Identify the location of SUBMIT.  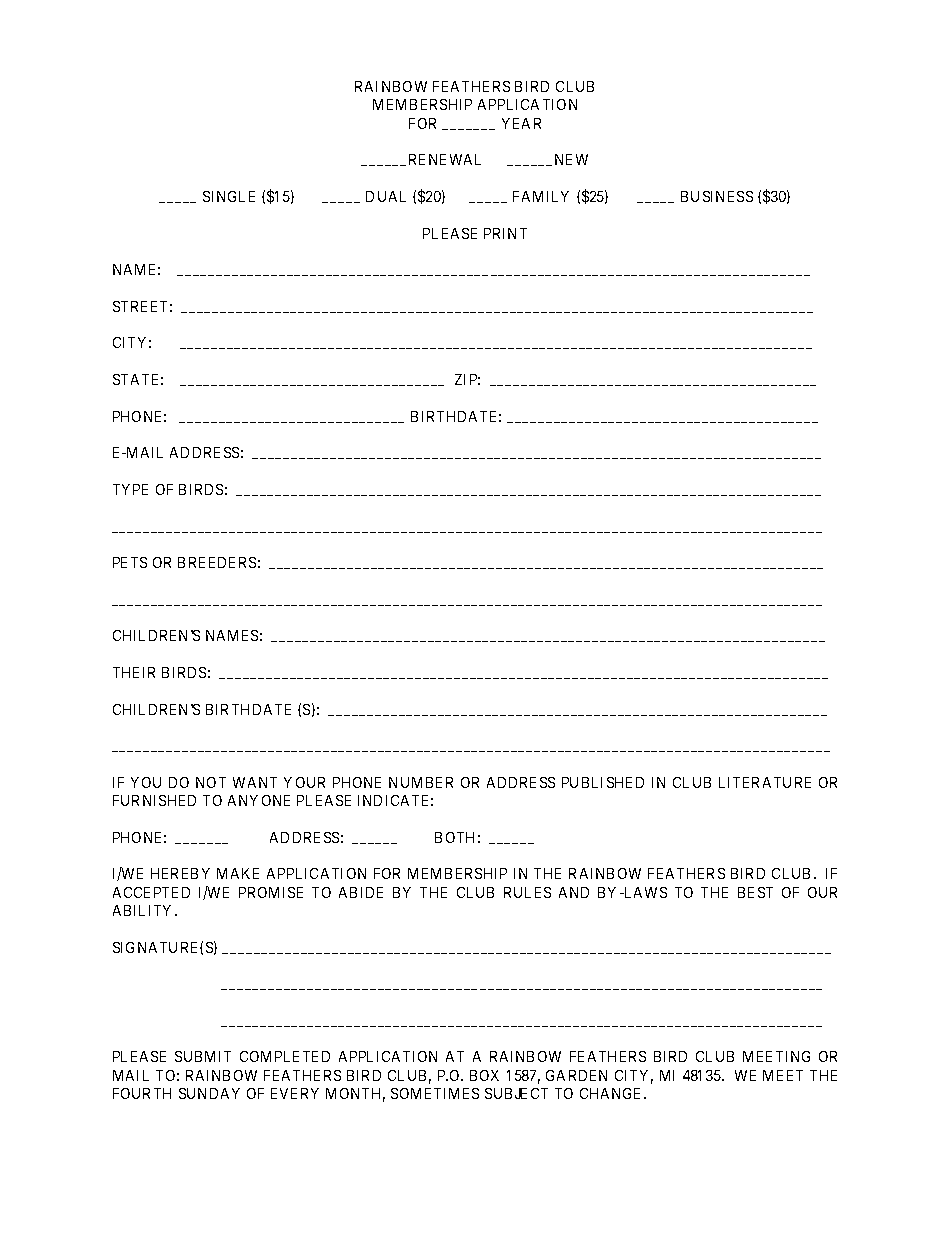
(203, 1056).
